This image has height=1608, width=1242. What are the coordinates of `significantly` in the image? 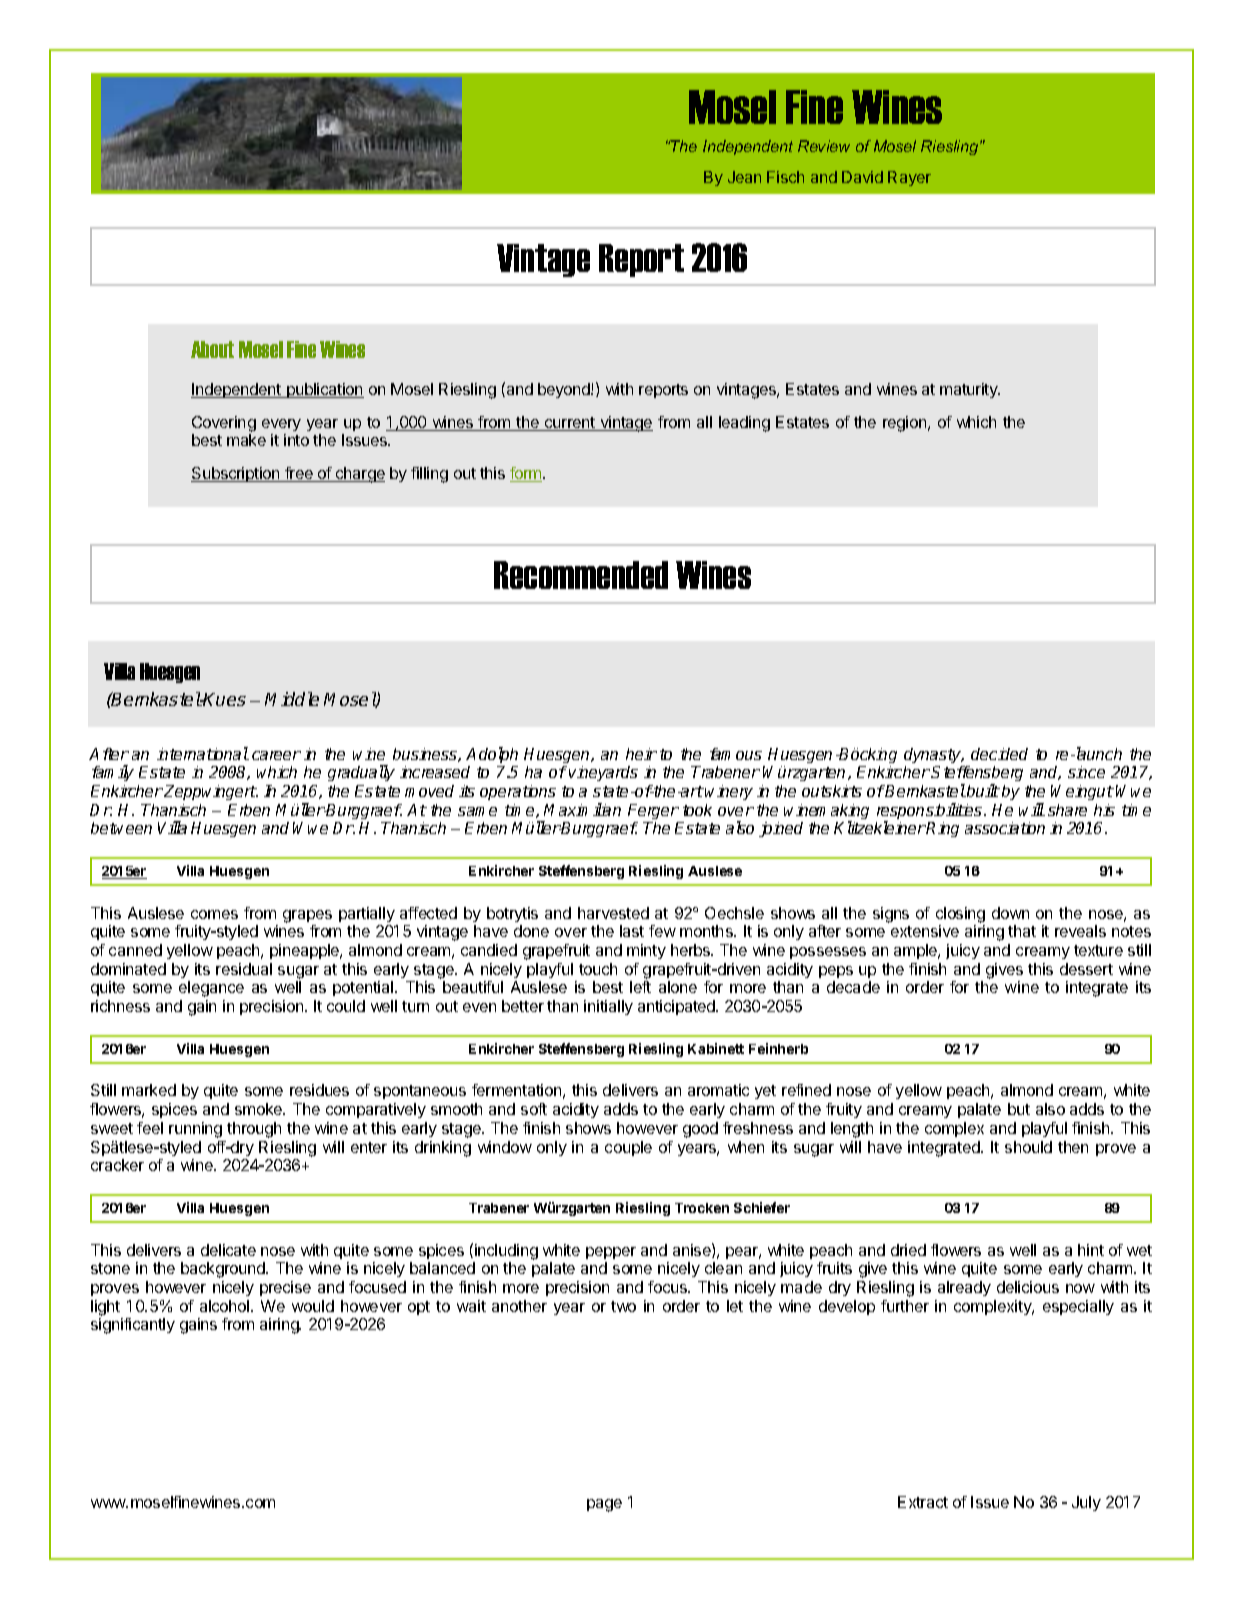 It's located at (133, 1326).
